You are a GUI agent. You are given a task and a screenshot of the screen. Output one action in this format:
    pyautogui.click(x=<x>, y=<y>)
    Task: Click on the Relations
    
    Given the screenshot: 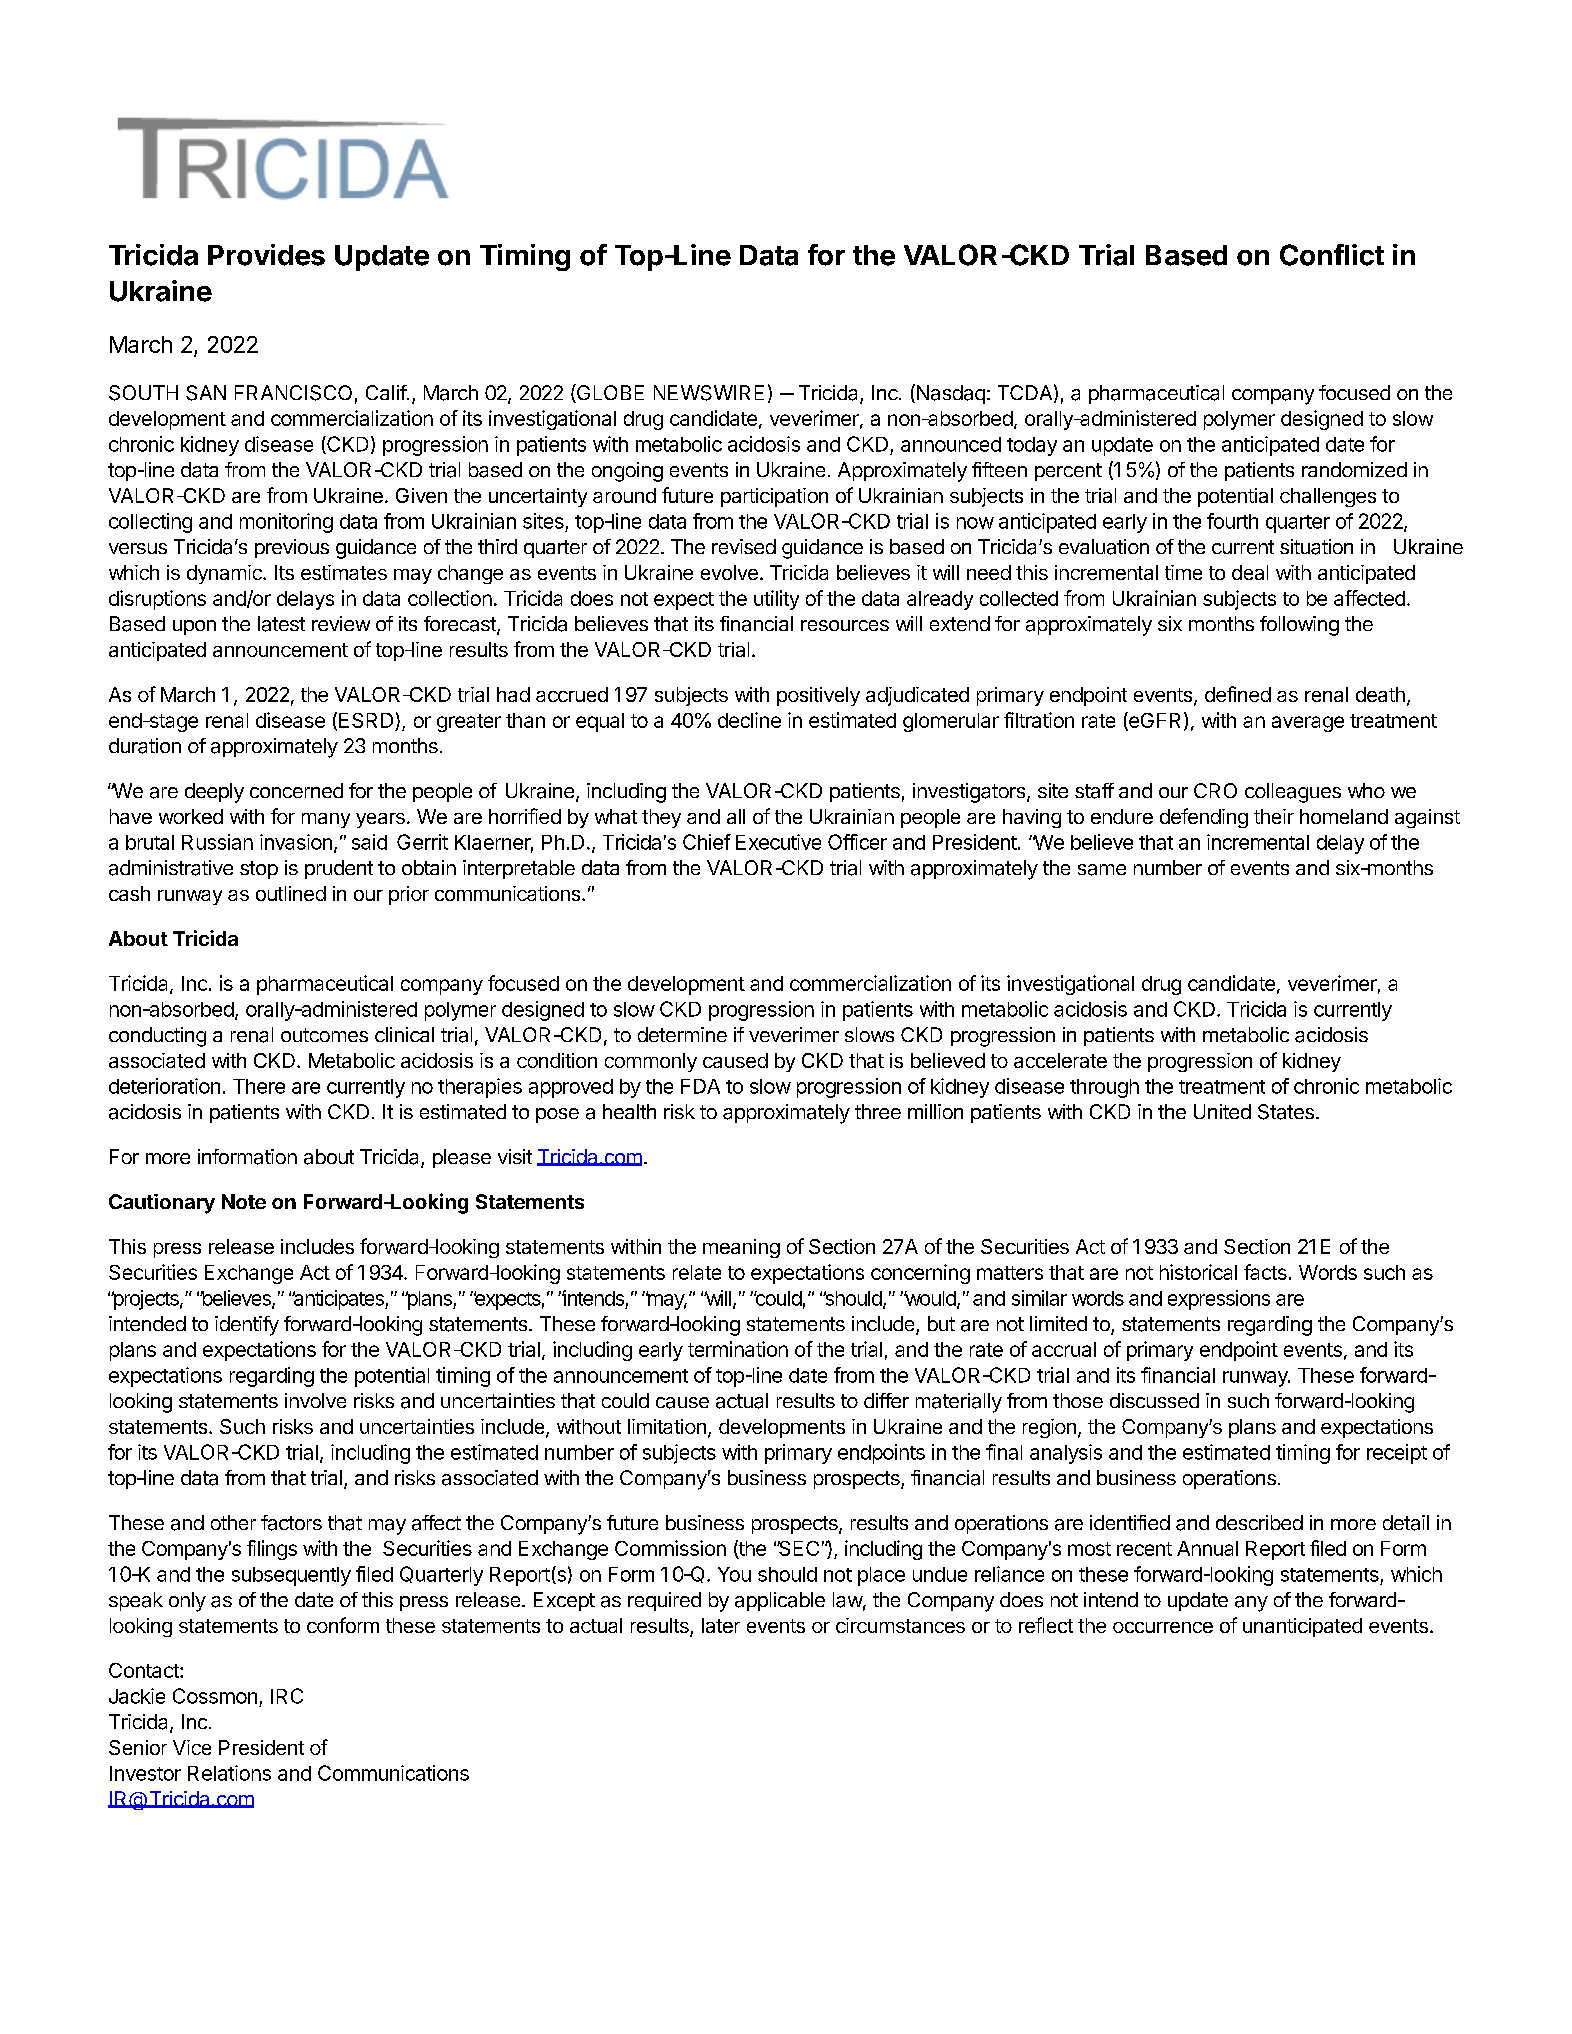 What is the action you would take?
    pyautogui.click(x=229, y=1773)
